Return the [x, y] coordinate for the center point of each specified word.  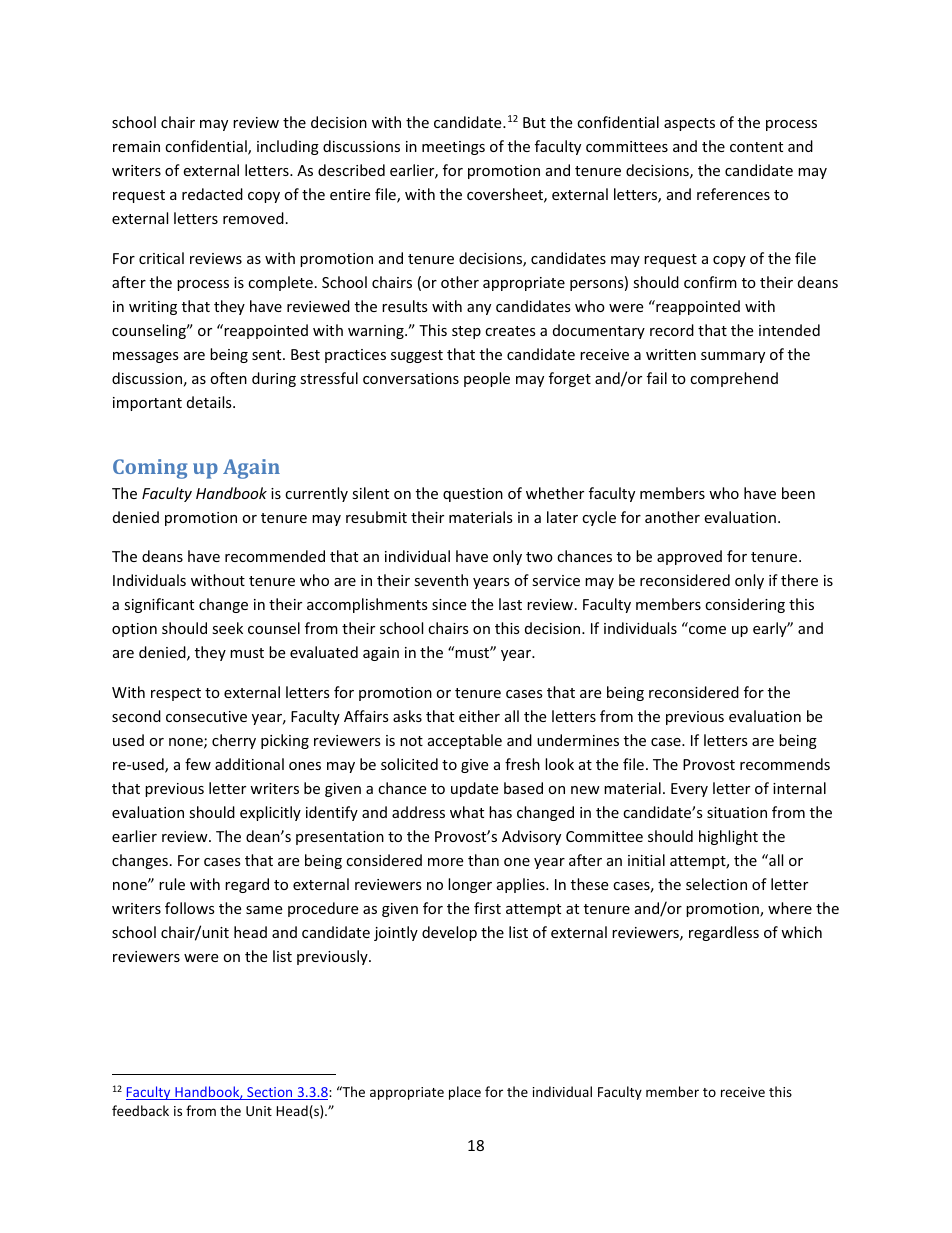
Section [270, 1093]
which [801, 932]
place [465, 1093]
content [756, 147]
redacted [212, 194]
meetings [453, 148]
